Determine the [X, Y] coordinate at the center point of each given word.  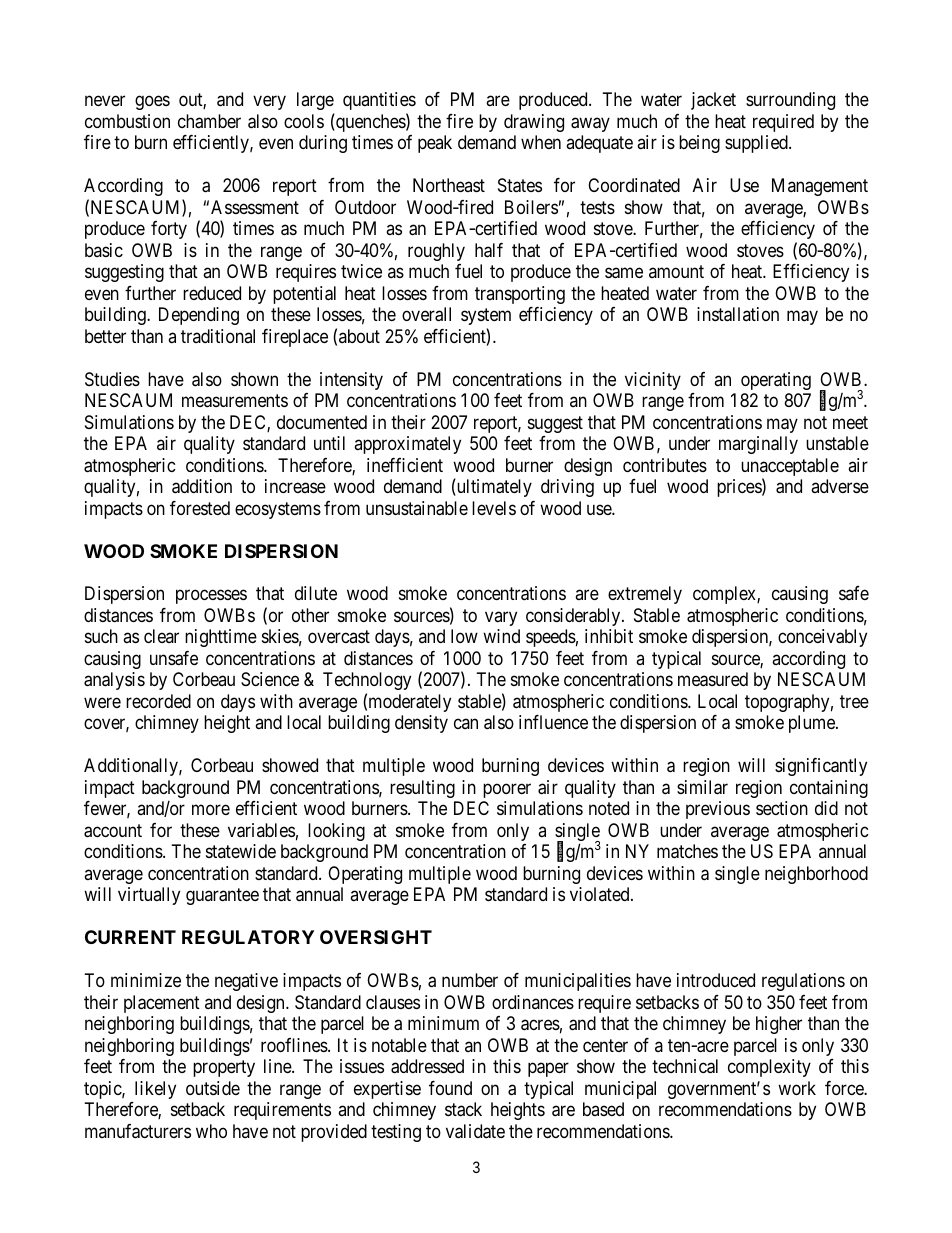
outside [213, 1088]
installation [738, 314]
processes [211, 597]
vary [501, 618]
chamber [209, 121]
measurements [235, 401]
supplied [757, 144]
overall [426, 314]
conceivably [822, 638]
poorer [507, 790]
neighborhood [816, 875]
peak [435, 144]
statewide [241, 851]
